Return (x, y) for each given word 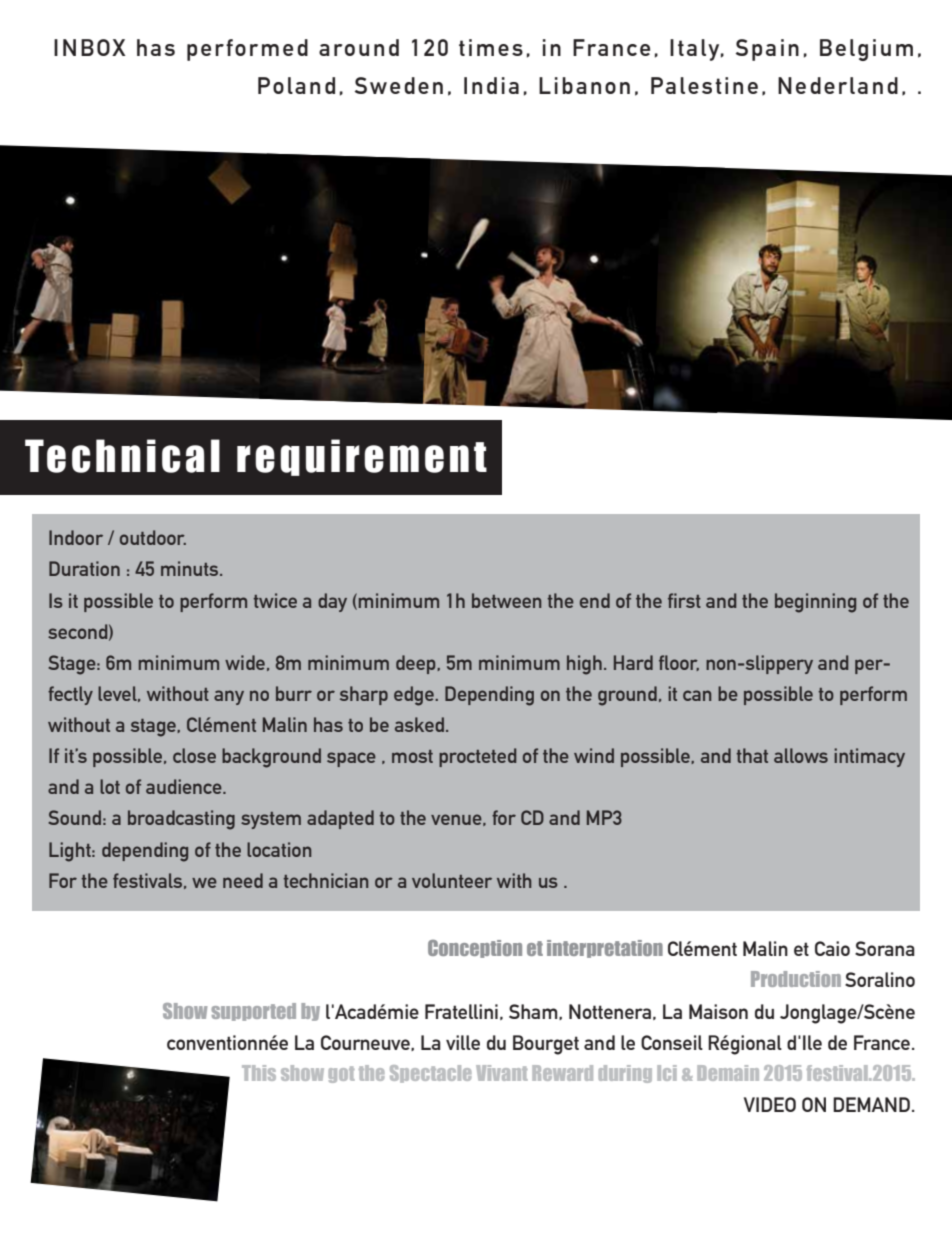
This (259, 1073)
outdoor (153, 537)
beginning (815, 603)
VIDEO (770, 1104)
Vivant (502, 1073)
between (506, 600)
